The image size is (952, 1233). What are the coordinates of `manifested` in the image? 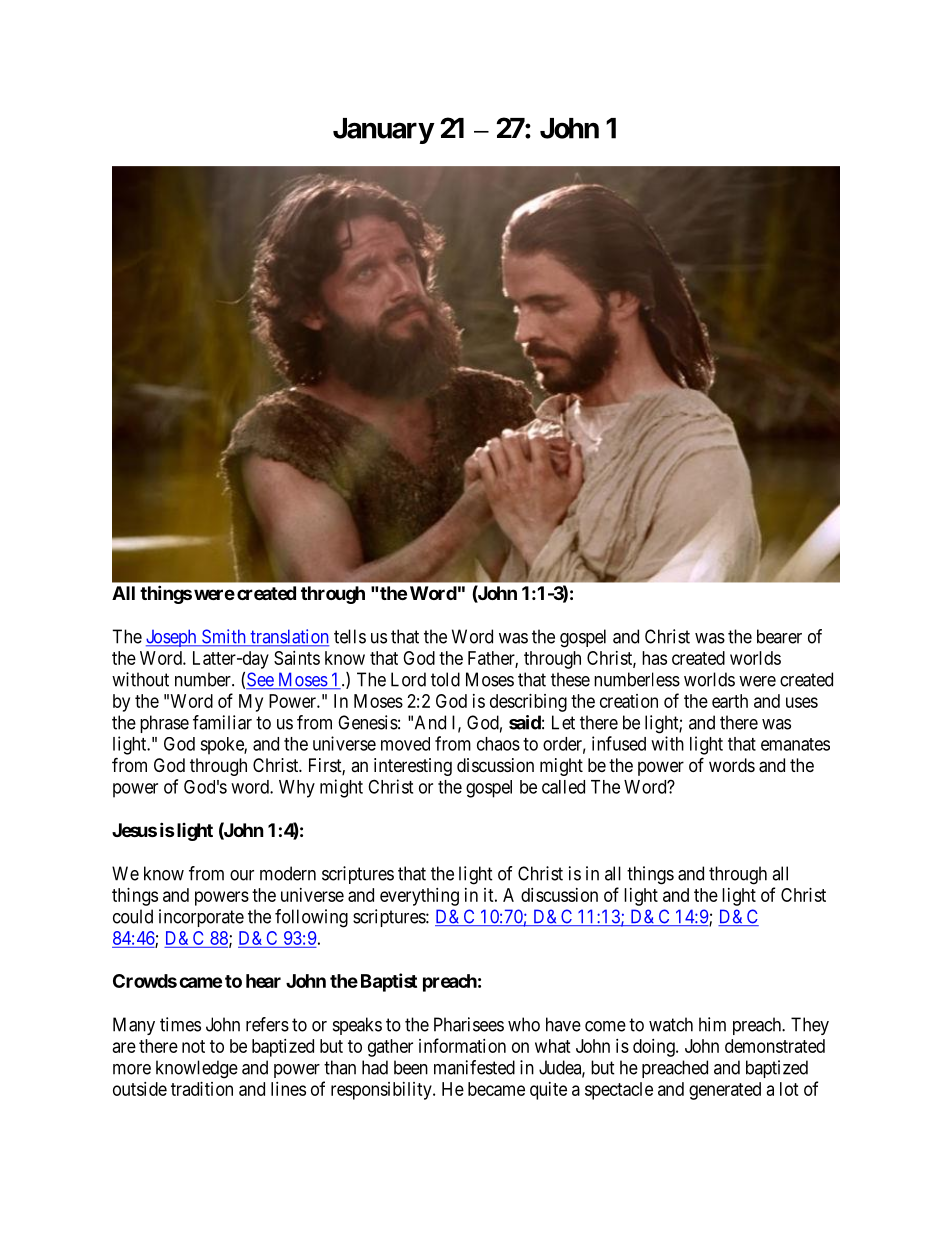 It's located at (474, 1067).
